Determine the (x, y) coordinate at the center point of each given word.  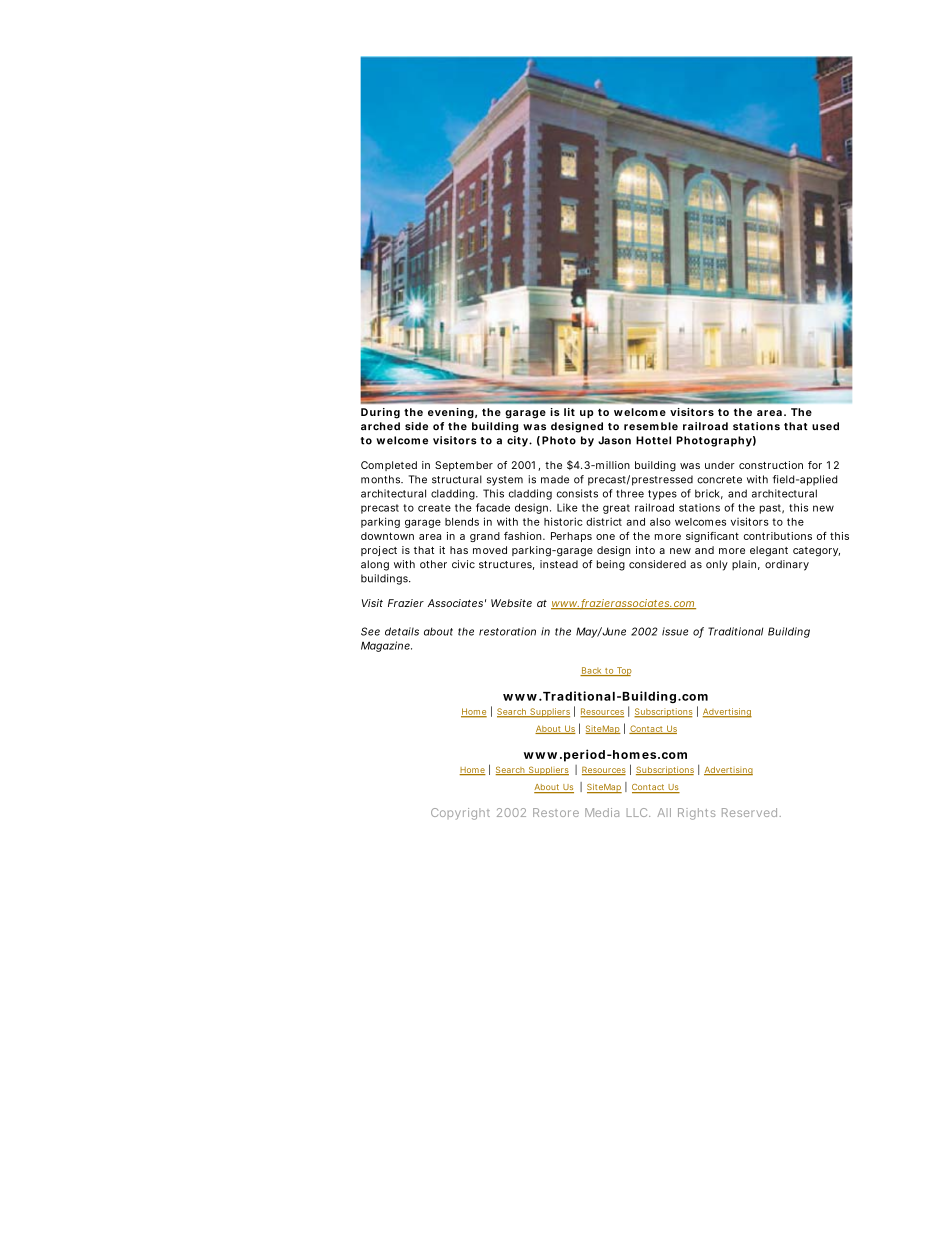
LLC (638, 812)
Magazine (386, 646)
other (433, 564)
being (611, 565)
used (825, 426)
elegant (769, 551)
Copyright (460, 814)
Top (624, 671)
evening (452, 413)
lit (569, 412)
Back (592, 671)
